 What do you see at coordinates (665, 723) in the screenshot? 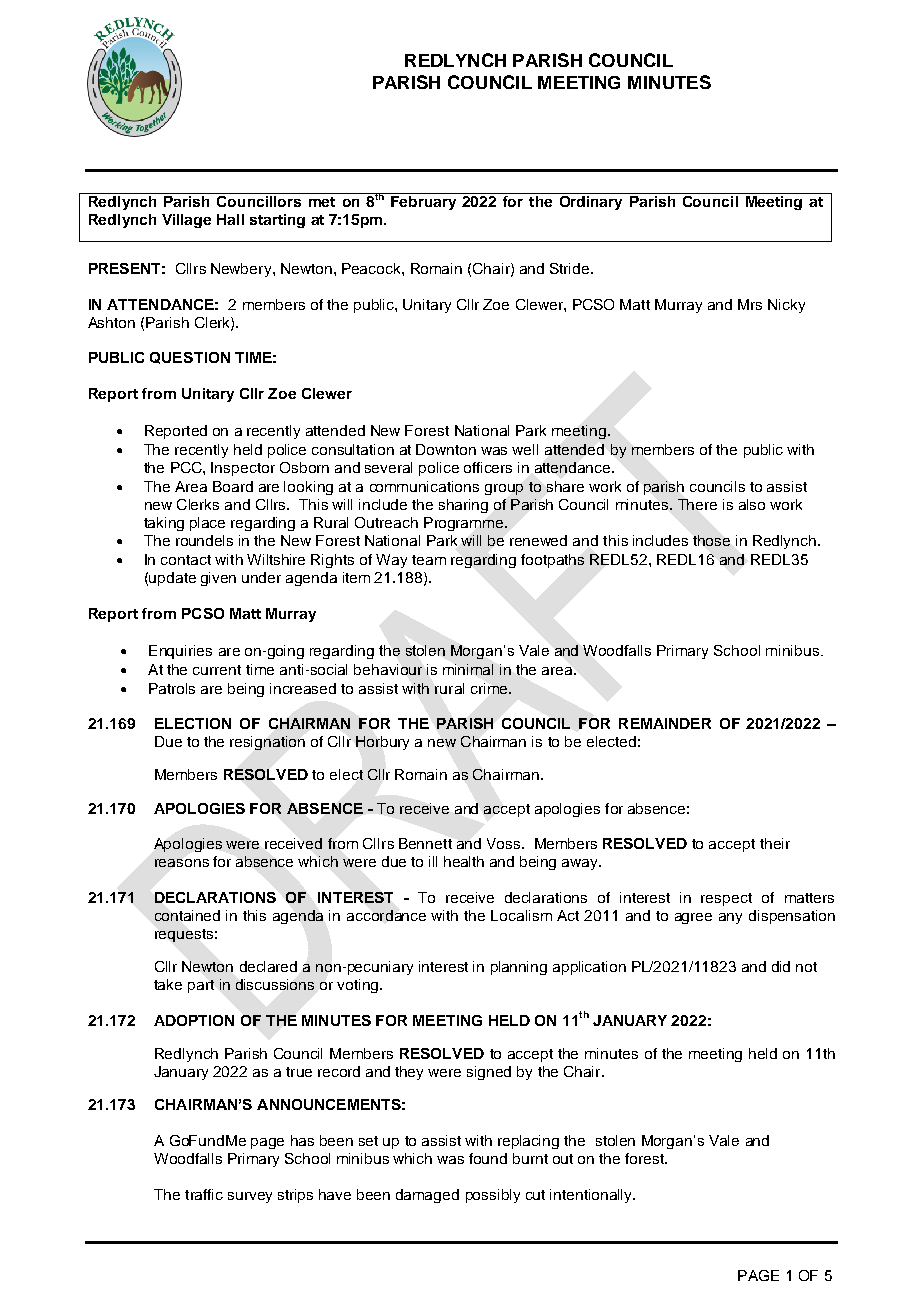
I see `REMAINDER` at bounding box center [665, 723].
